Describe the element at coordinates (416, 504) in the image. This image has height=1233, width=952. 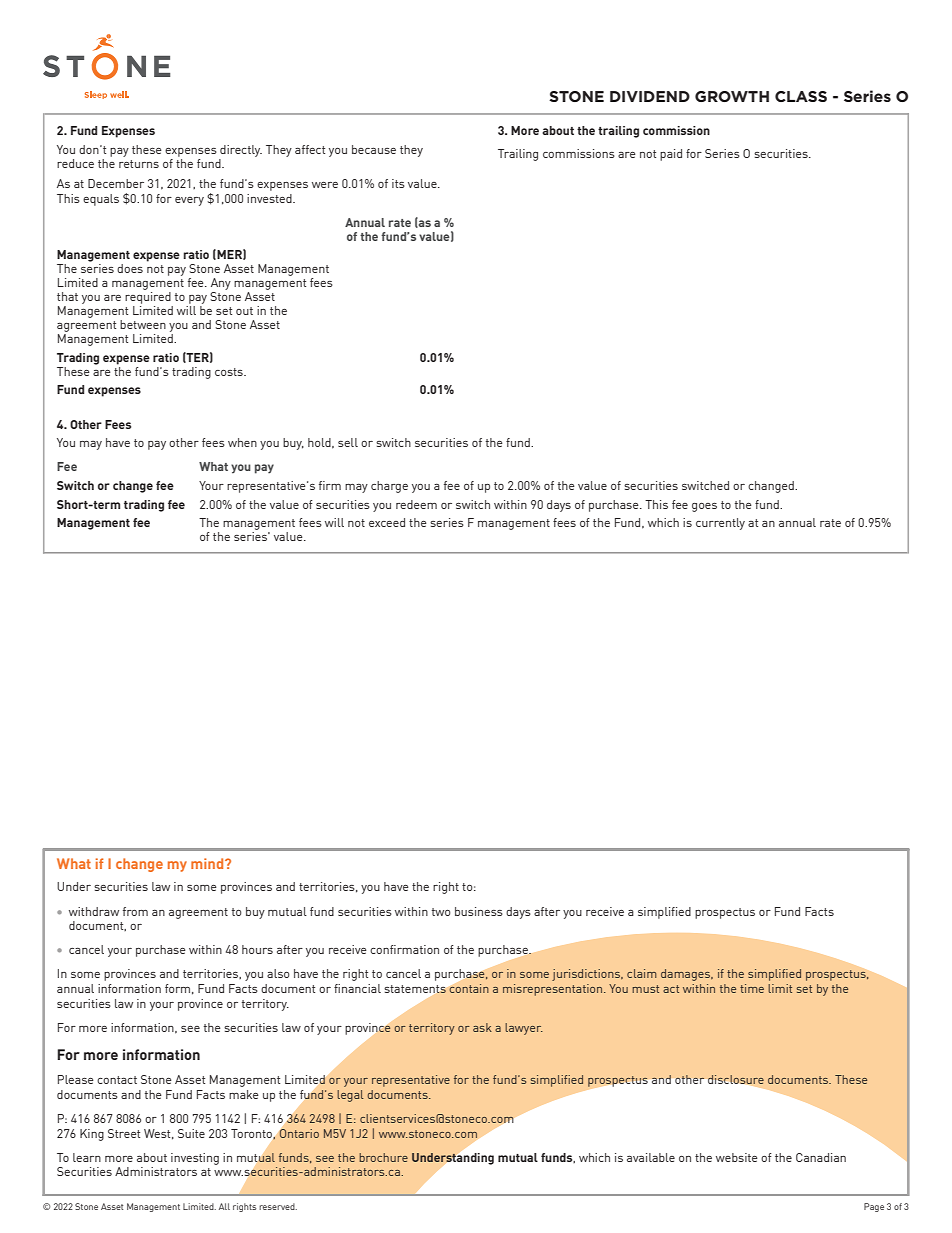
I see `redeem` at that location.
